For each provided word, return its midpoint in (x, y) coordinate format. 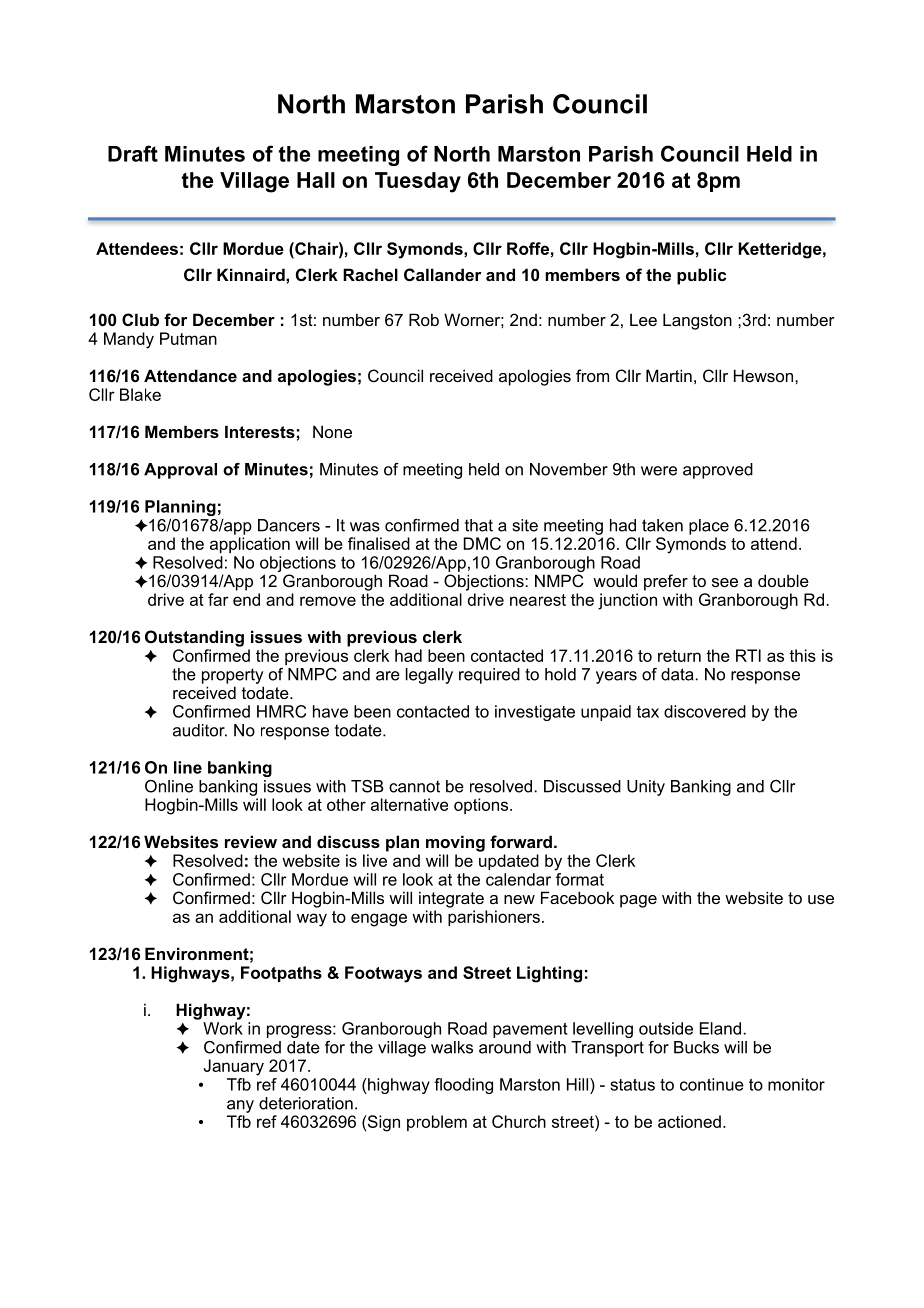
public (701, 276)
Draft (133, 153)
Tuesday (418, 182)
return (679, 656)
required (489, 676)
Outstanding (194, 638)
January (234, 1067)
